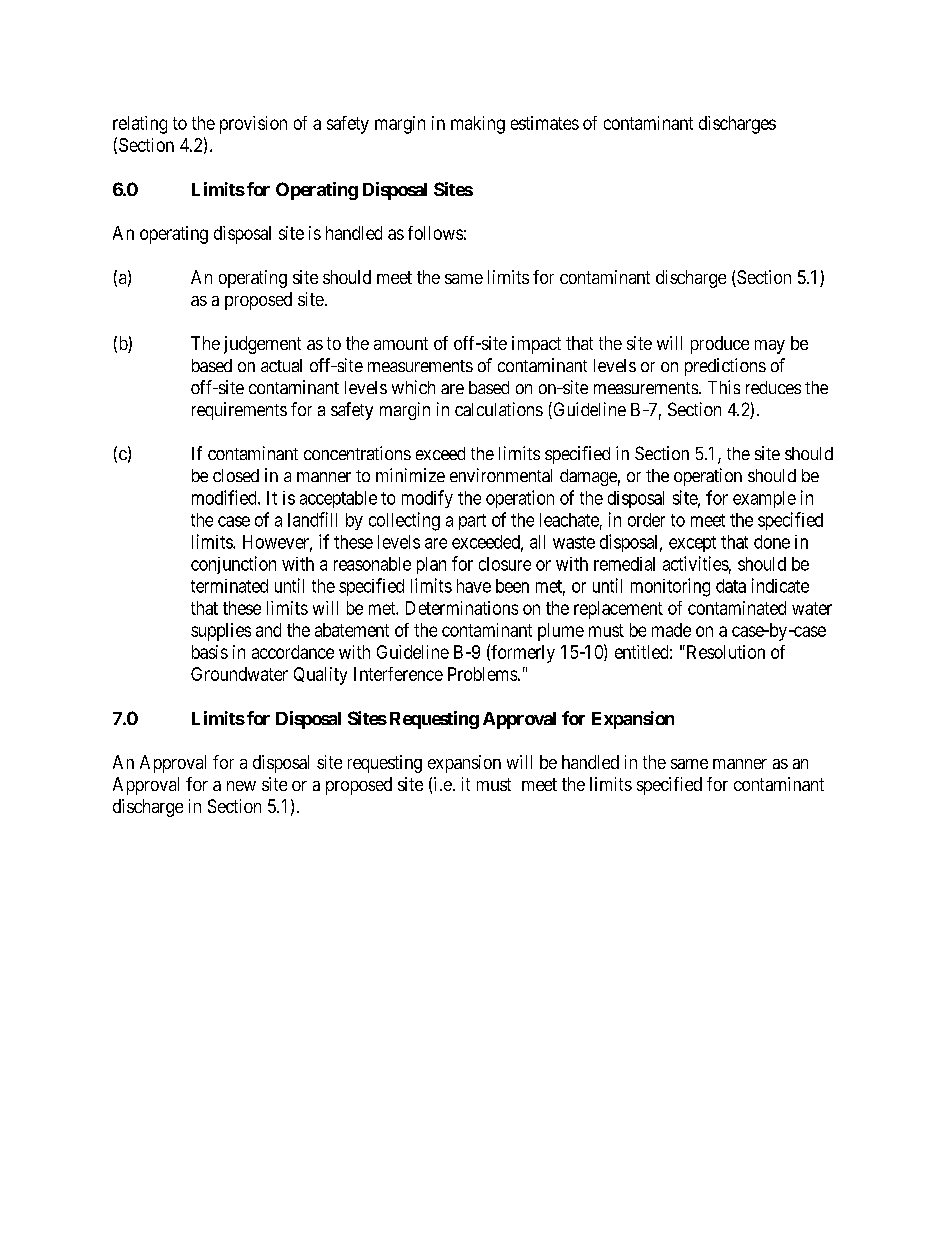  What do you see at coordinates (241, 786) in the screenshot?
I see `new` at bounding box center [241, 786].
